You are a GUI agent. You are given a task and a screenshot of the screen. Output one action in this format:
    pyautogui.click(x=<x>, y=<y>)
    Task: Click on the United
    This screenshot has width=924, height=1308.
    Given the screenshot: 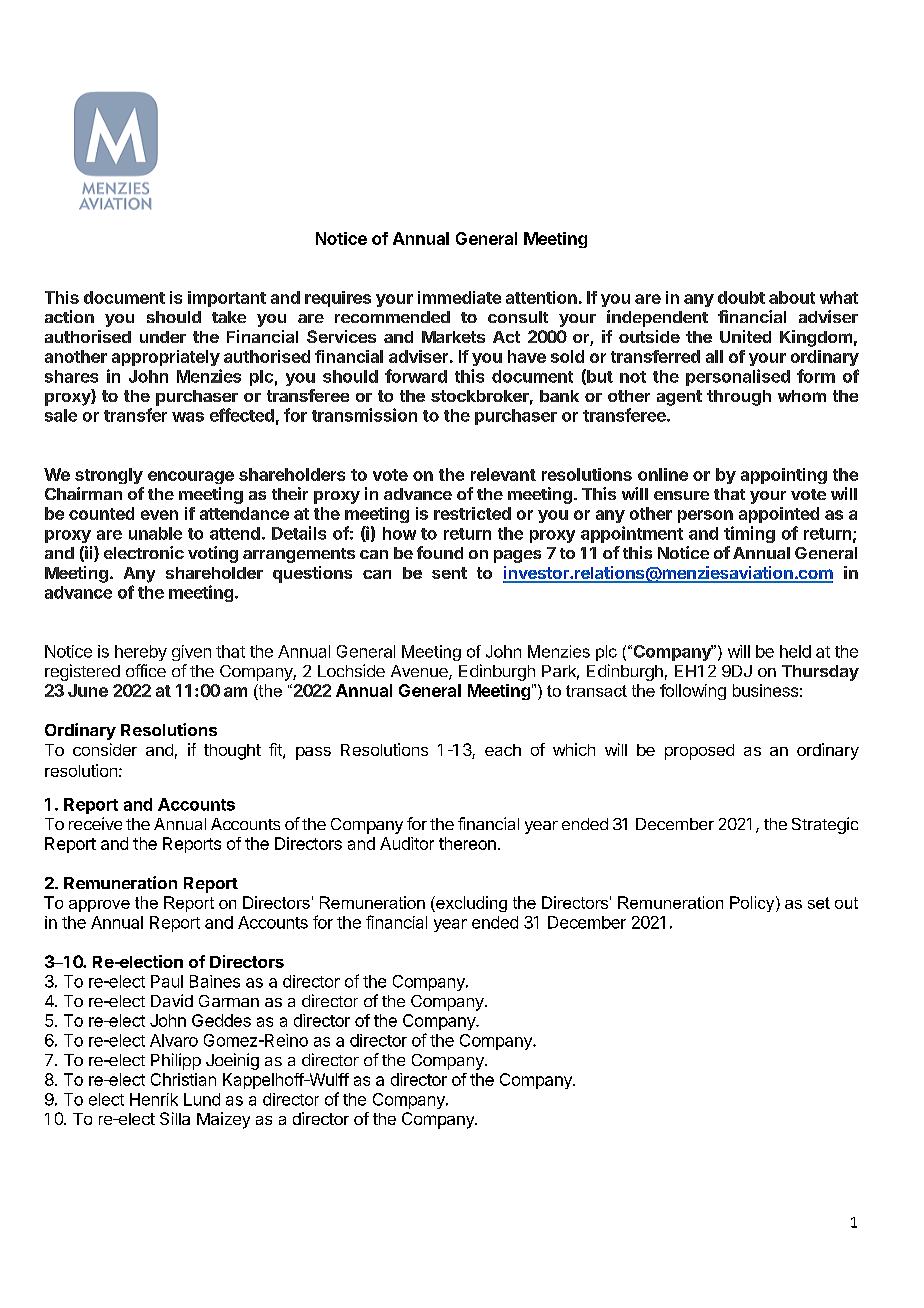 What is the action you would take?
    pyautogui.click(x=745, y=336)
